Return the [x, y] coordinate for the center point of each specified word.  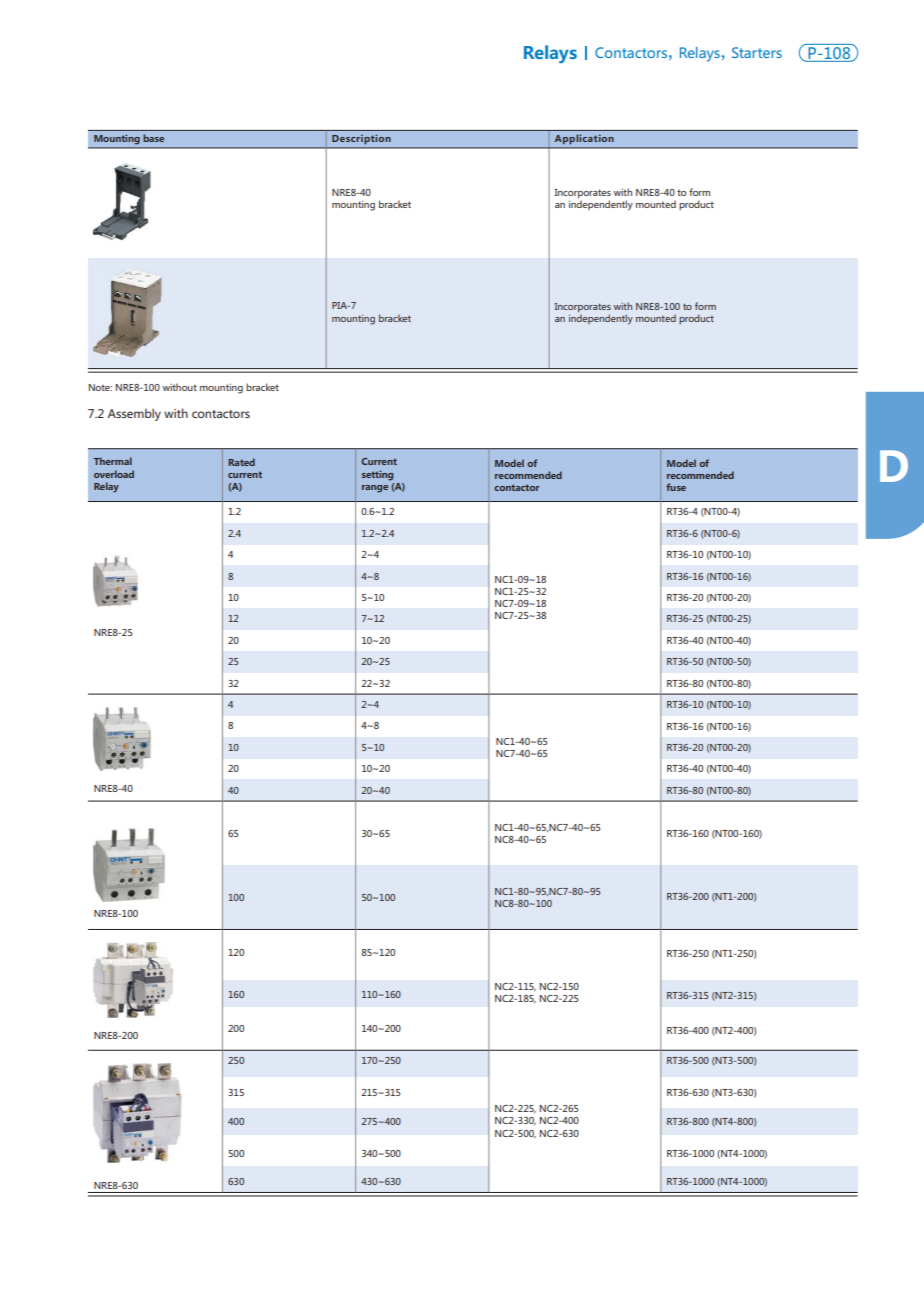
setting [377, 475]
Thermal [112, 461]
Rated [241, 462]
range [375, 489]
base [153, 138]
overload [114, 474]
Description [361, 139]
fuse [676, 487]
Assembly [134, 414]
